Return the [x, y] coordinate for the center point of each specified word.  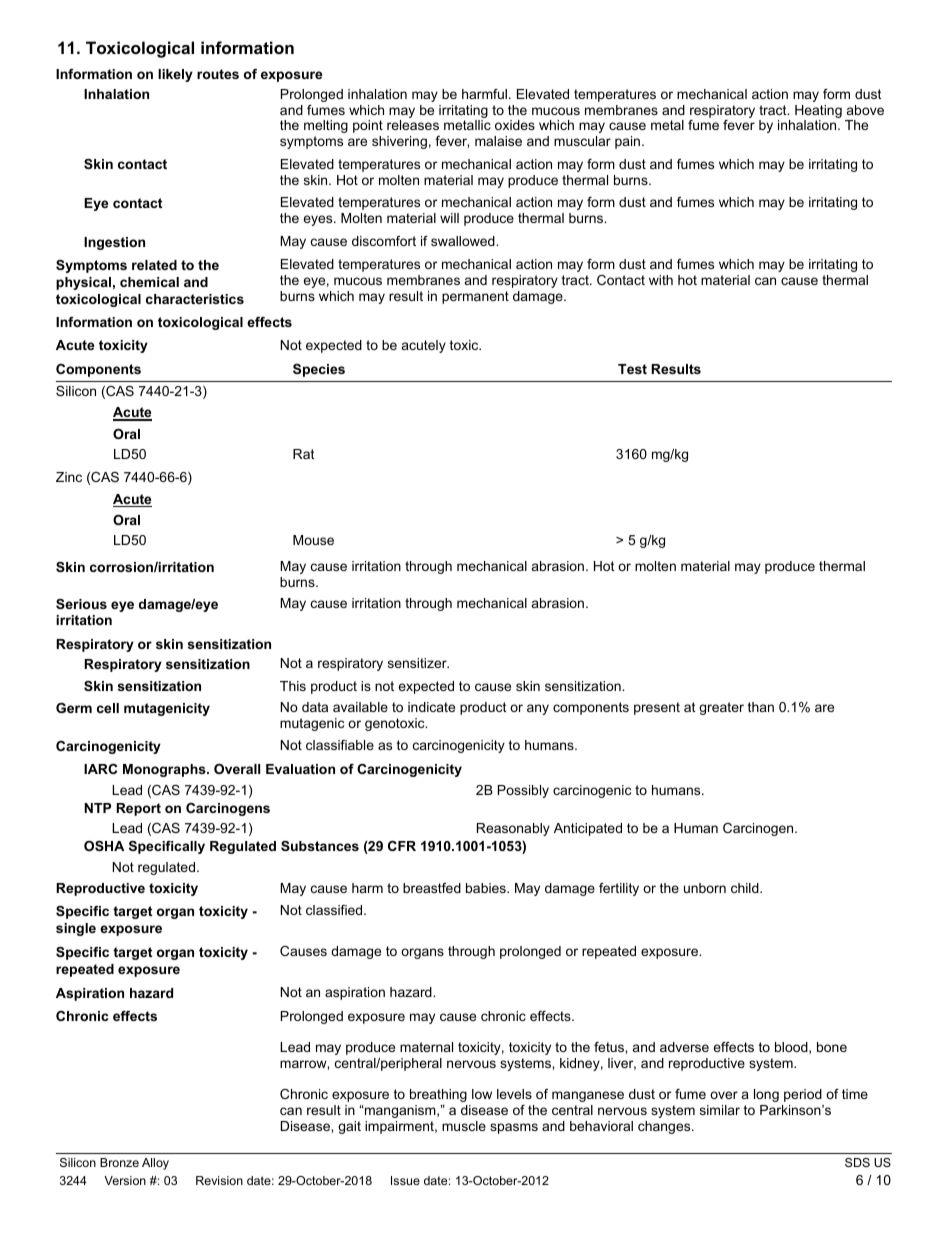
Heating [818, 111]
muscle [464, 1126]
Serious [81, 604]
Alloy [155, 1164]
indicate [431, 707]
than [761, 707]
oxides [515, 125]
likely [175, 75]
